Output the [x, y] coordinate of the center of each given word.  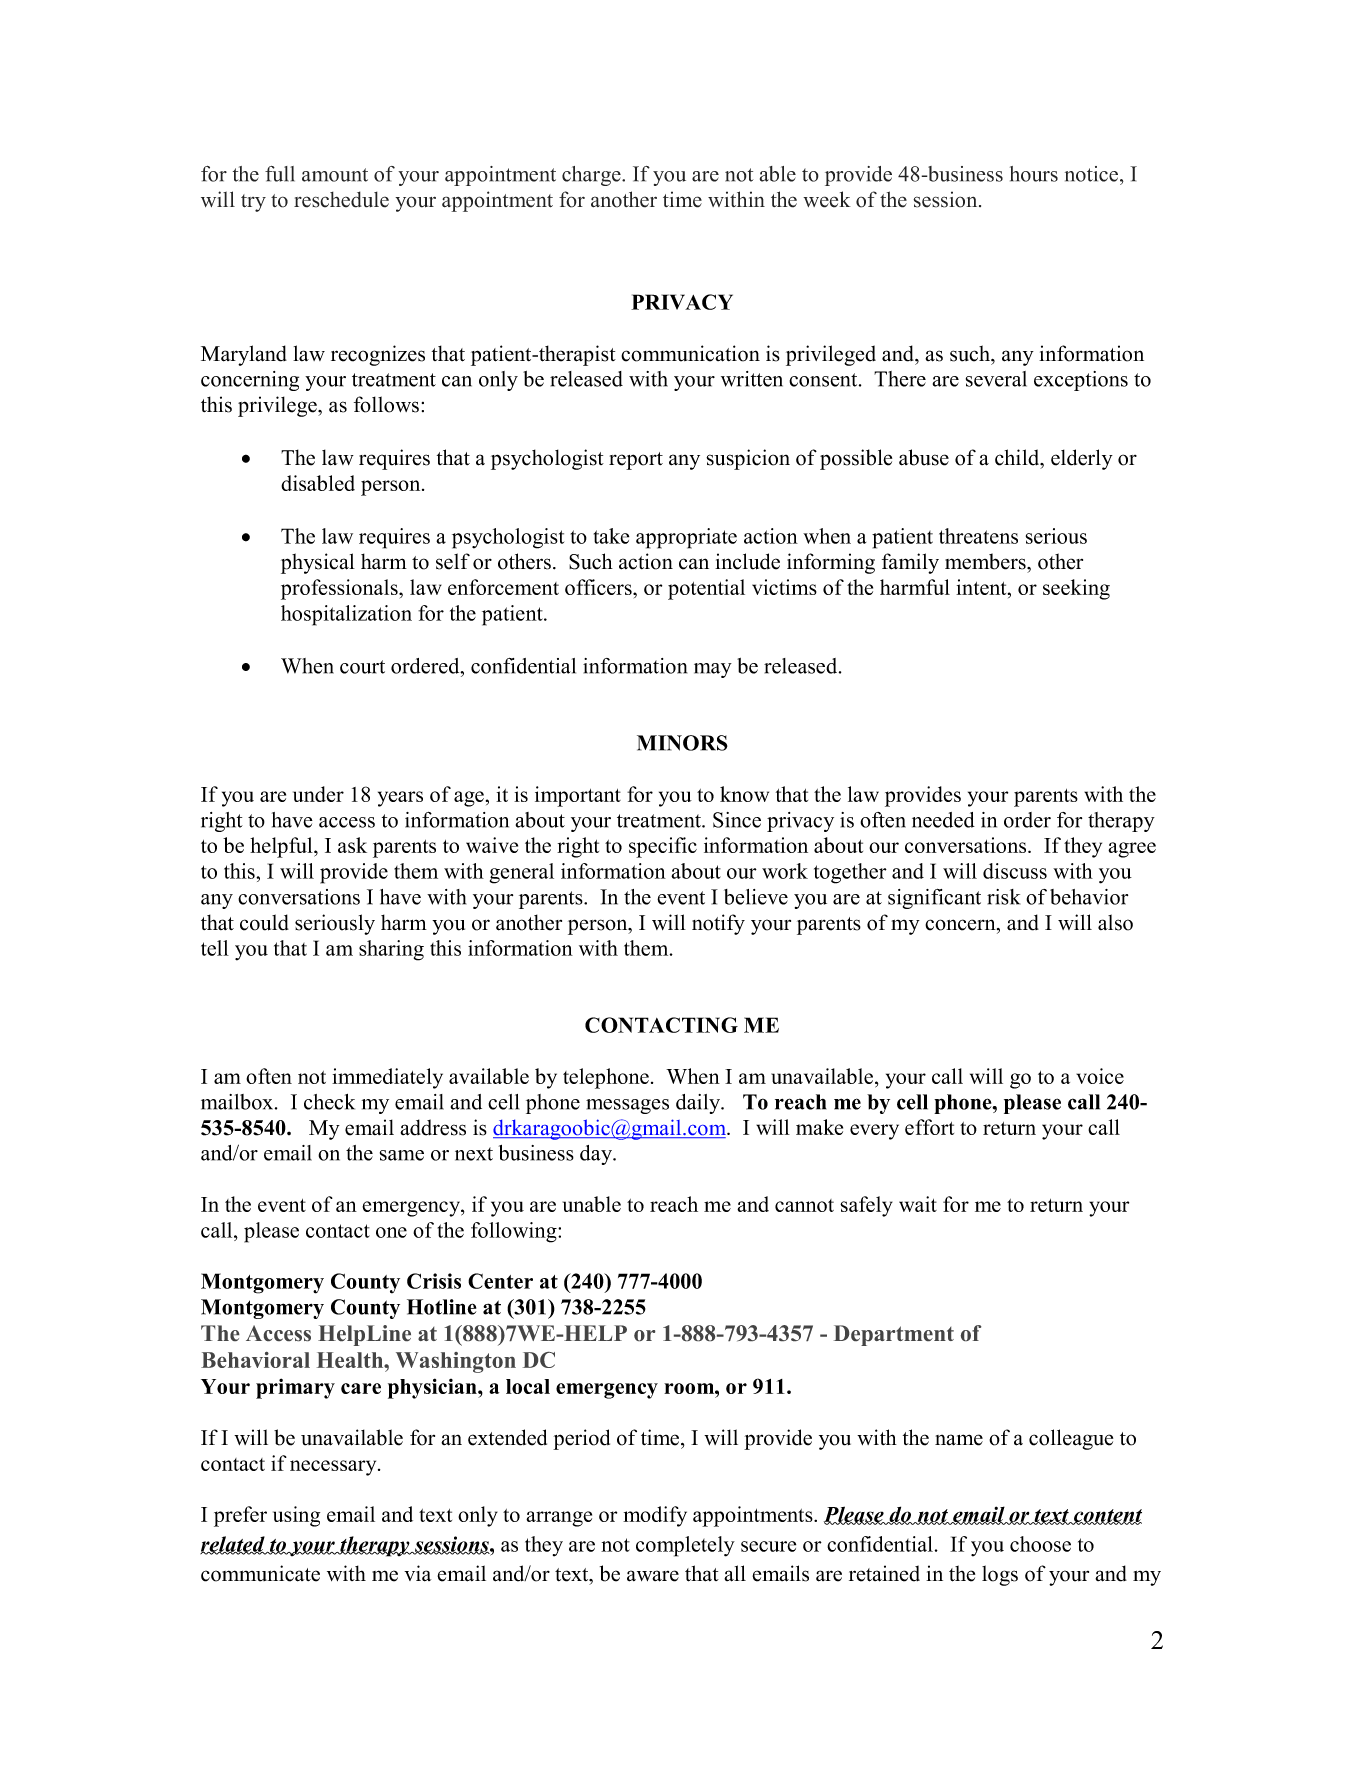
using [296, 1516]
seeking [1076, 589]
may [713, 670]
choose [1040, 1544]
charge [592, 176]
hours [1034, 174]
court [362, 667]
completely [685, 1546]
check [329, 1102]
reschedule [341, 199]
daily [699, 1104]
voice [1100, 1076]
